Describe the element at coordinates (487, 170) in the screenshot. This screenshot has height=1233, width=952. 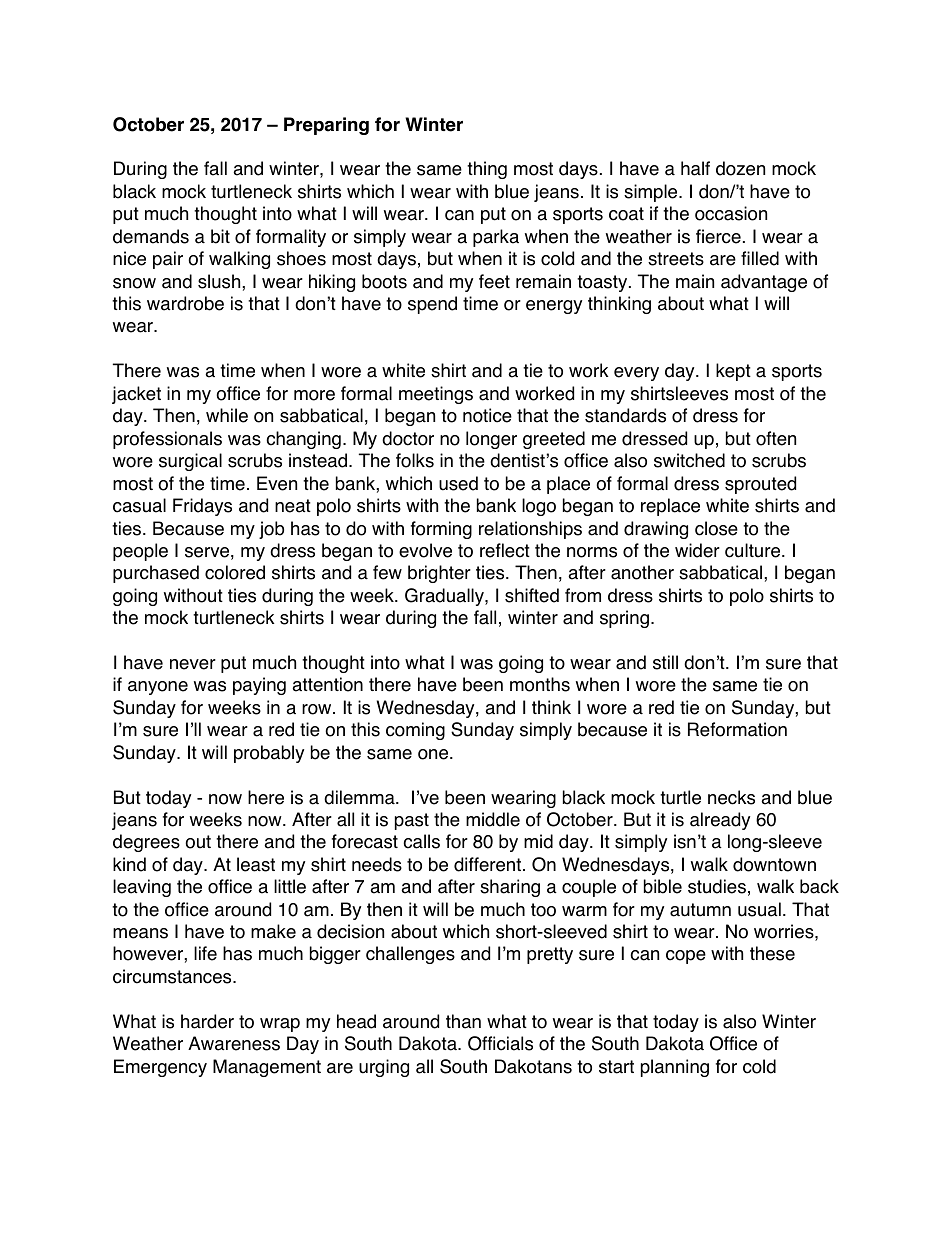
I see `thing` at that location.
